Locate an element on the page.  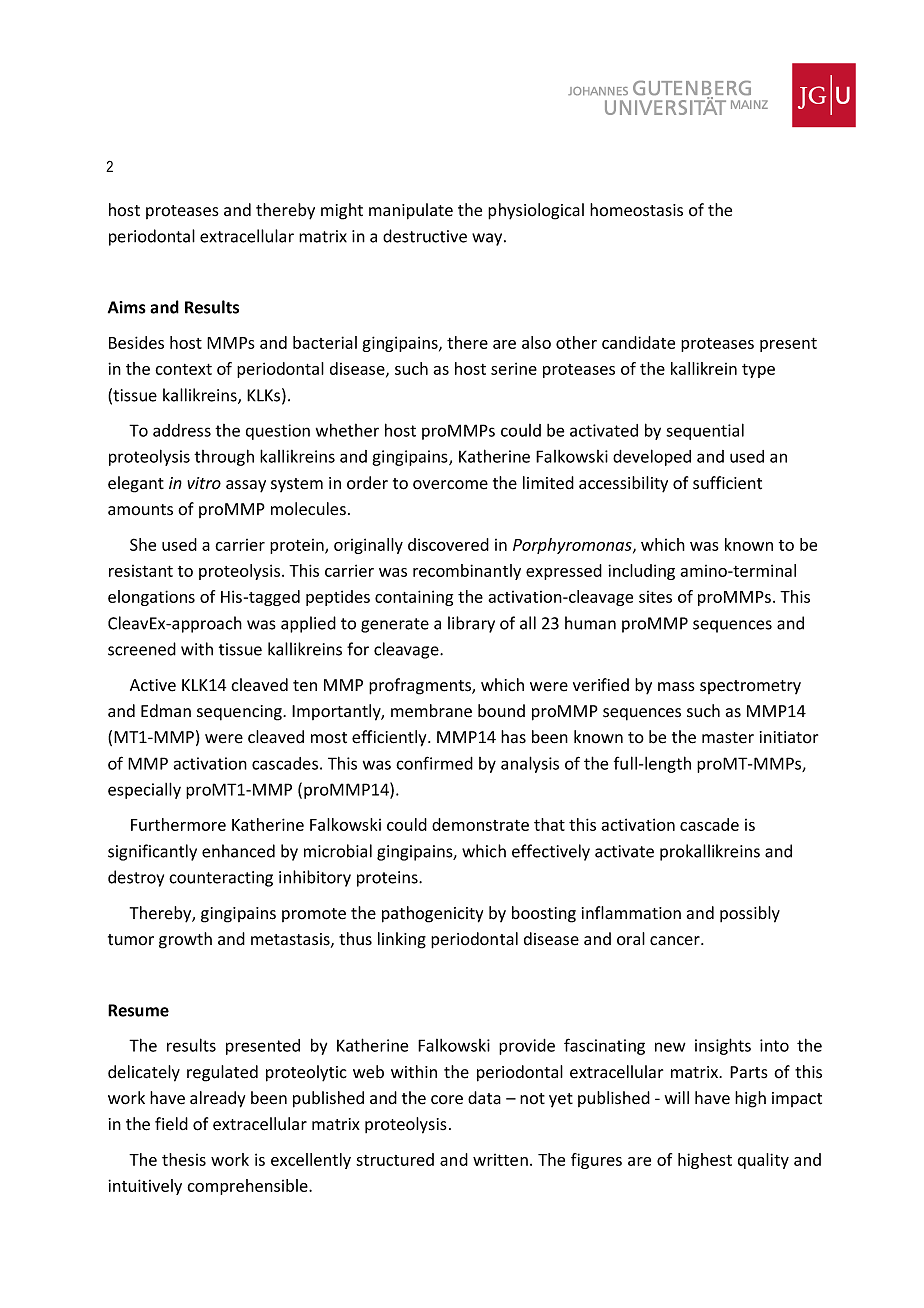
written is located at coordinates (500, 1160).
